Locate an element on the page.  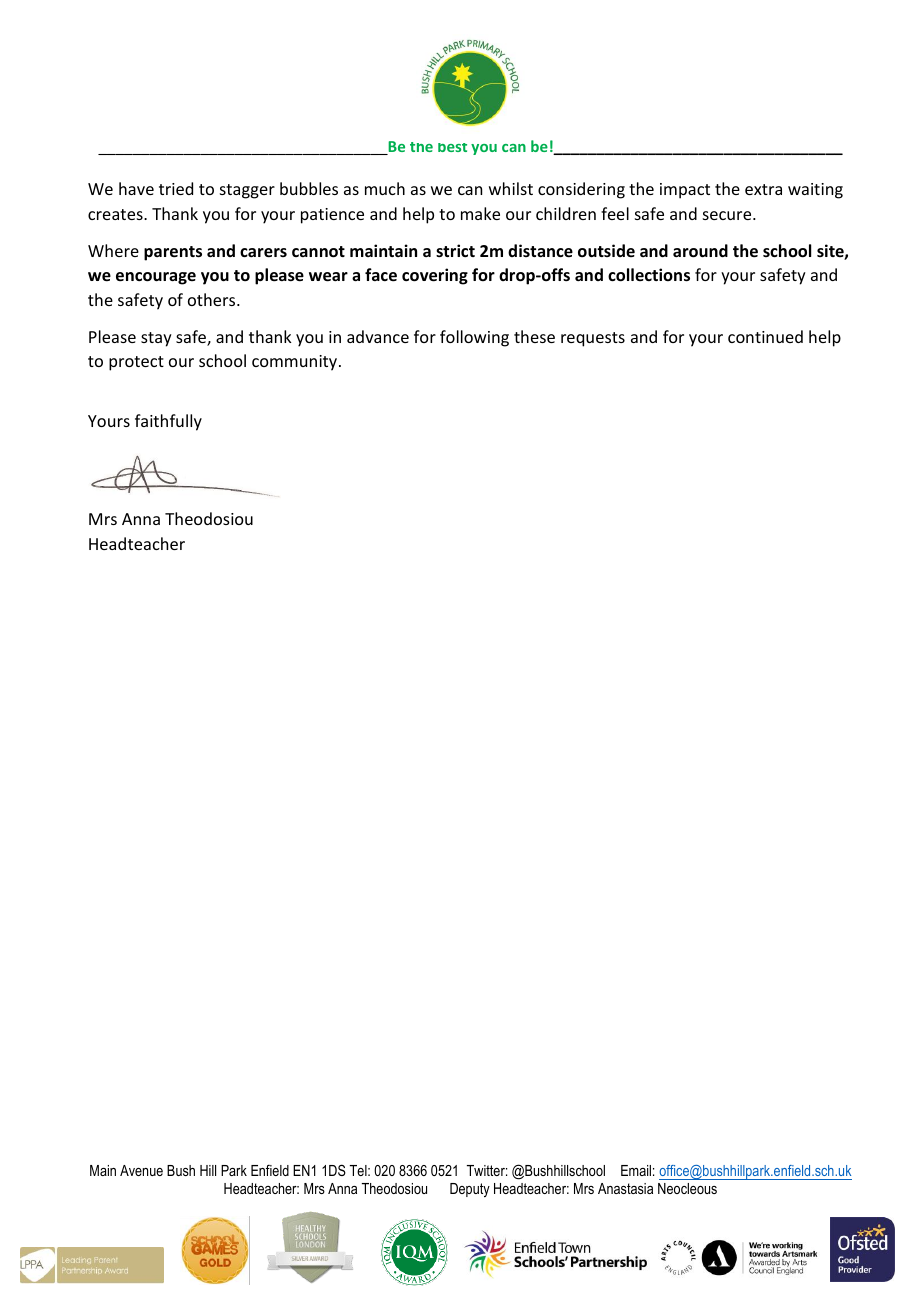
faithfully is located at coordinates (168, 422).
